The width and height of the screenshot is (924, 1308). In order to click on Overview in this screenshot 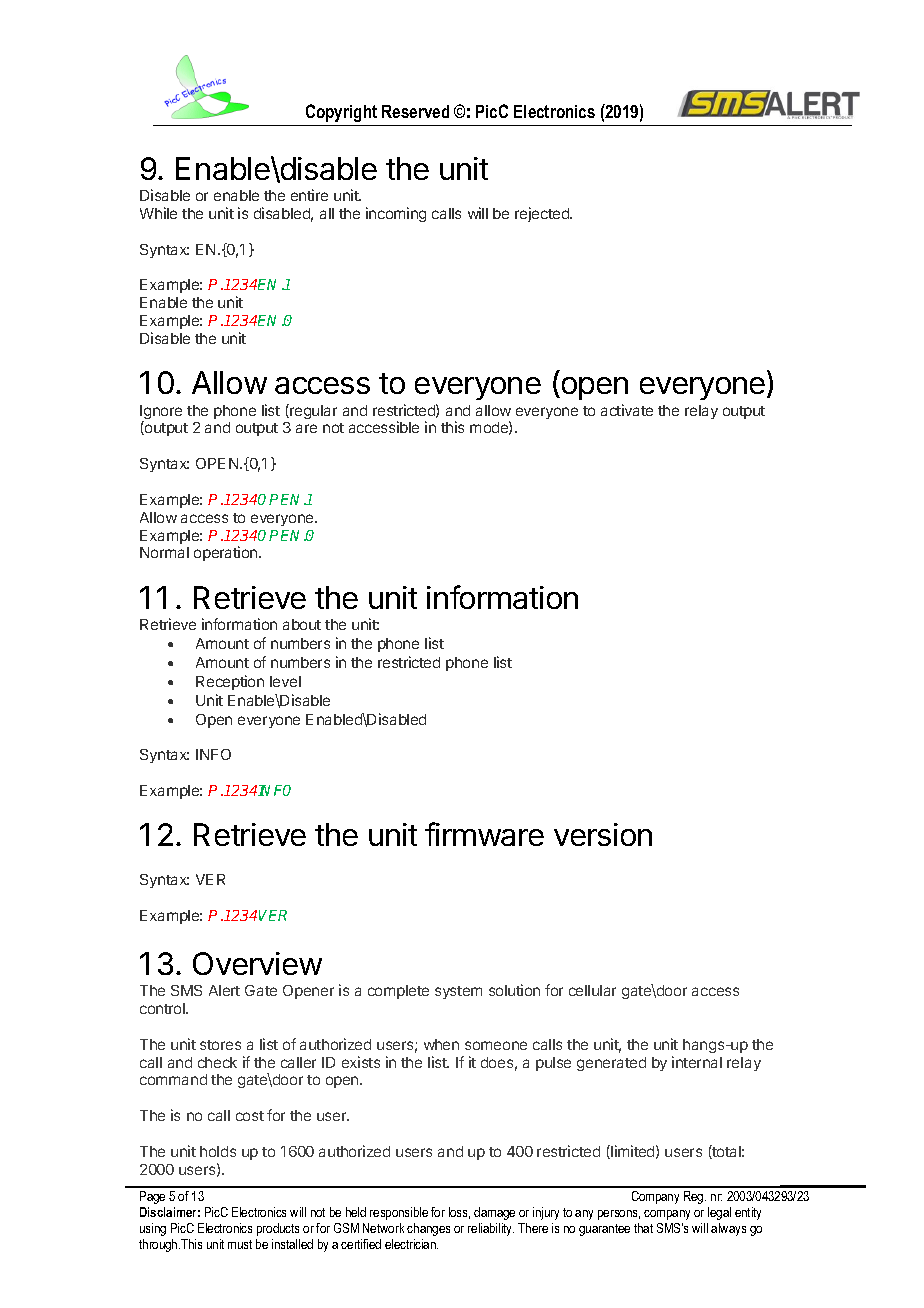, I will do `click(257, 963)`.
